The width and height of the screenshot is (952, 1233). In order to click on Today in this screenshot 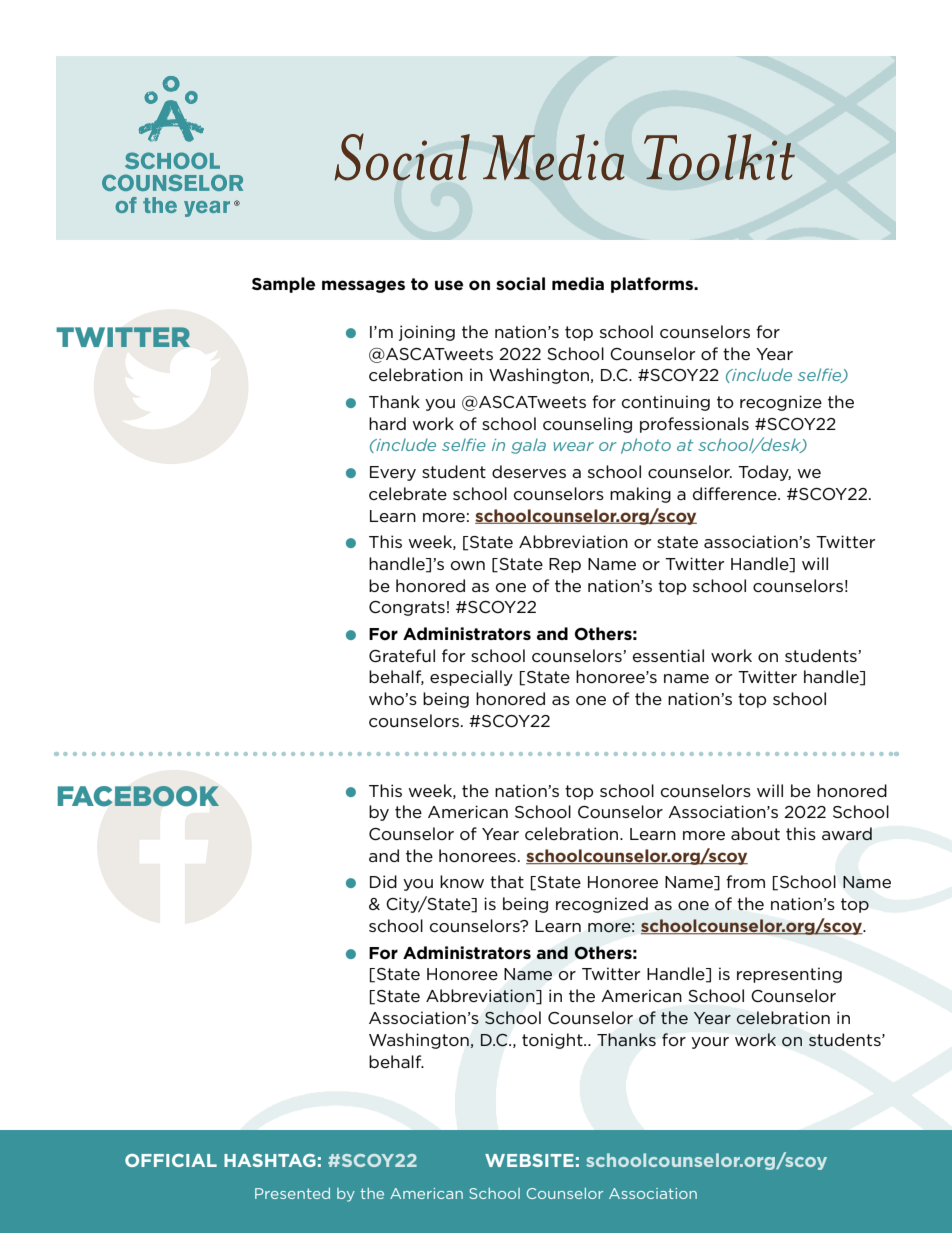, I will do `click(764, 473)`.
